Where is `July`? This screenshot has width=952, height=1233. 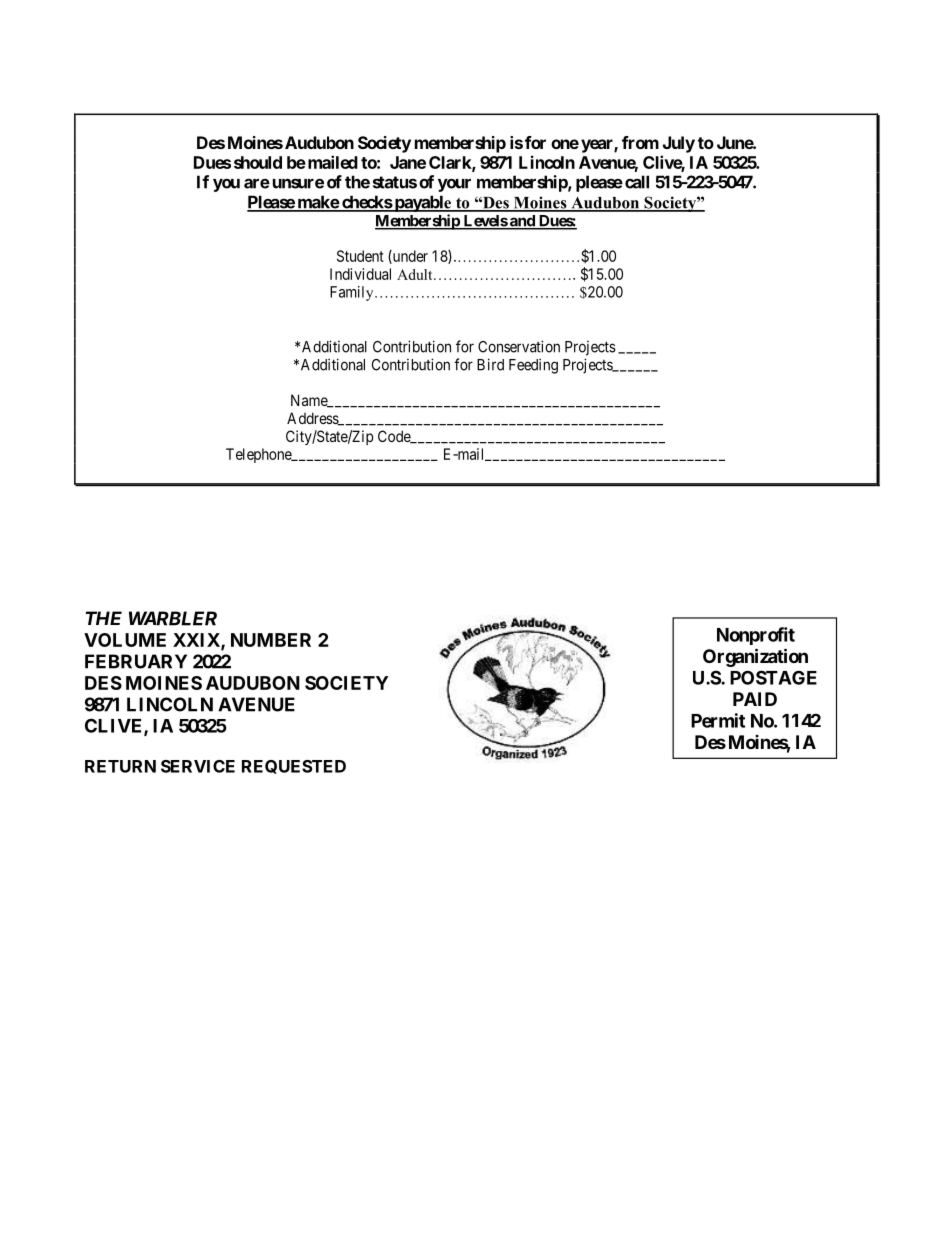
July is located at coordinates (679, 144).
